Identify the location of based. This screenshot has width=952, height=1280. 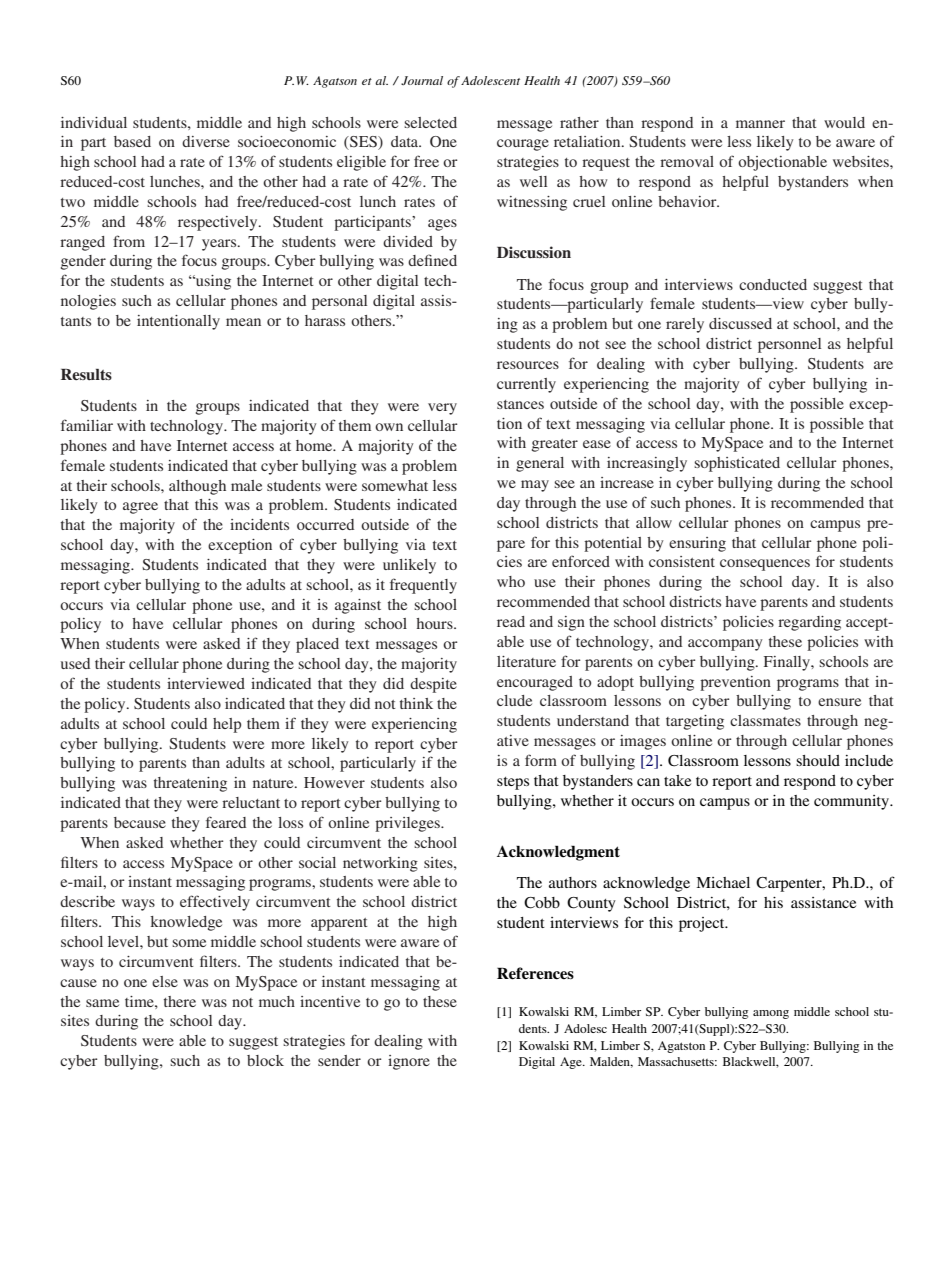
(132, 141).
